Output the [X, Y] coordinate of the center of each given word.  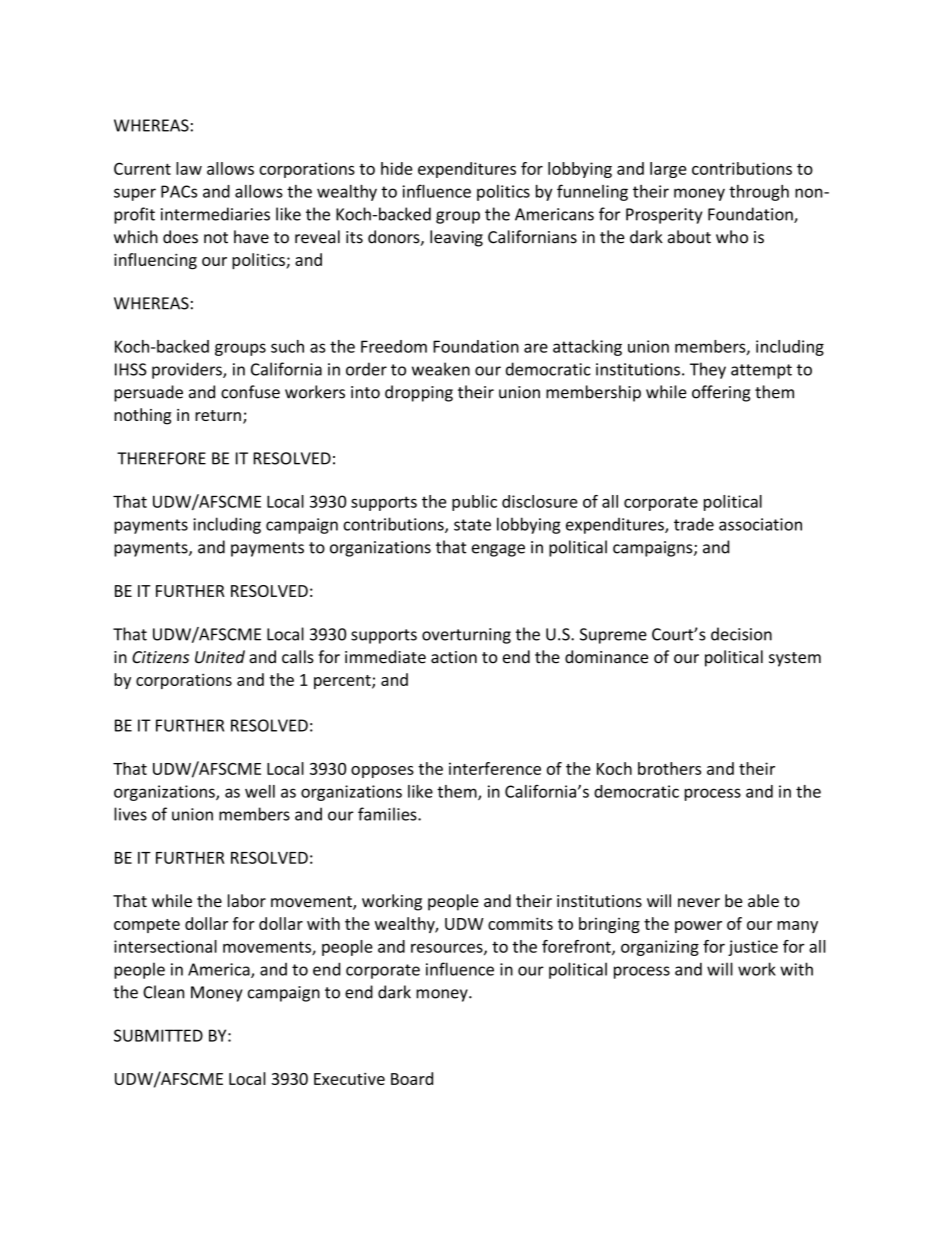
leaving [456, 238]
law [189, 168]
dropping [419, 393]
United [220, 657]
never [699, 903]
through [759, 193]
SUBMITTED [158, 1035]
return [218, 415]
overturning [466, 636]
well [260, 791]
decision [741, 634]
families [388, 814]
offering [721, 393]
